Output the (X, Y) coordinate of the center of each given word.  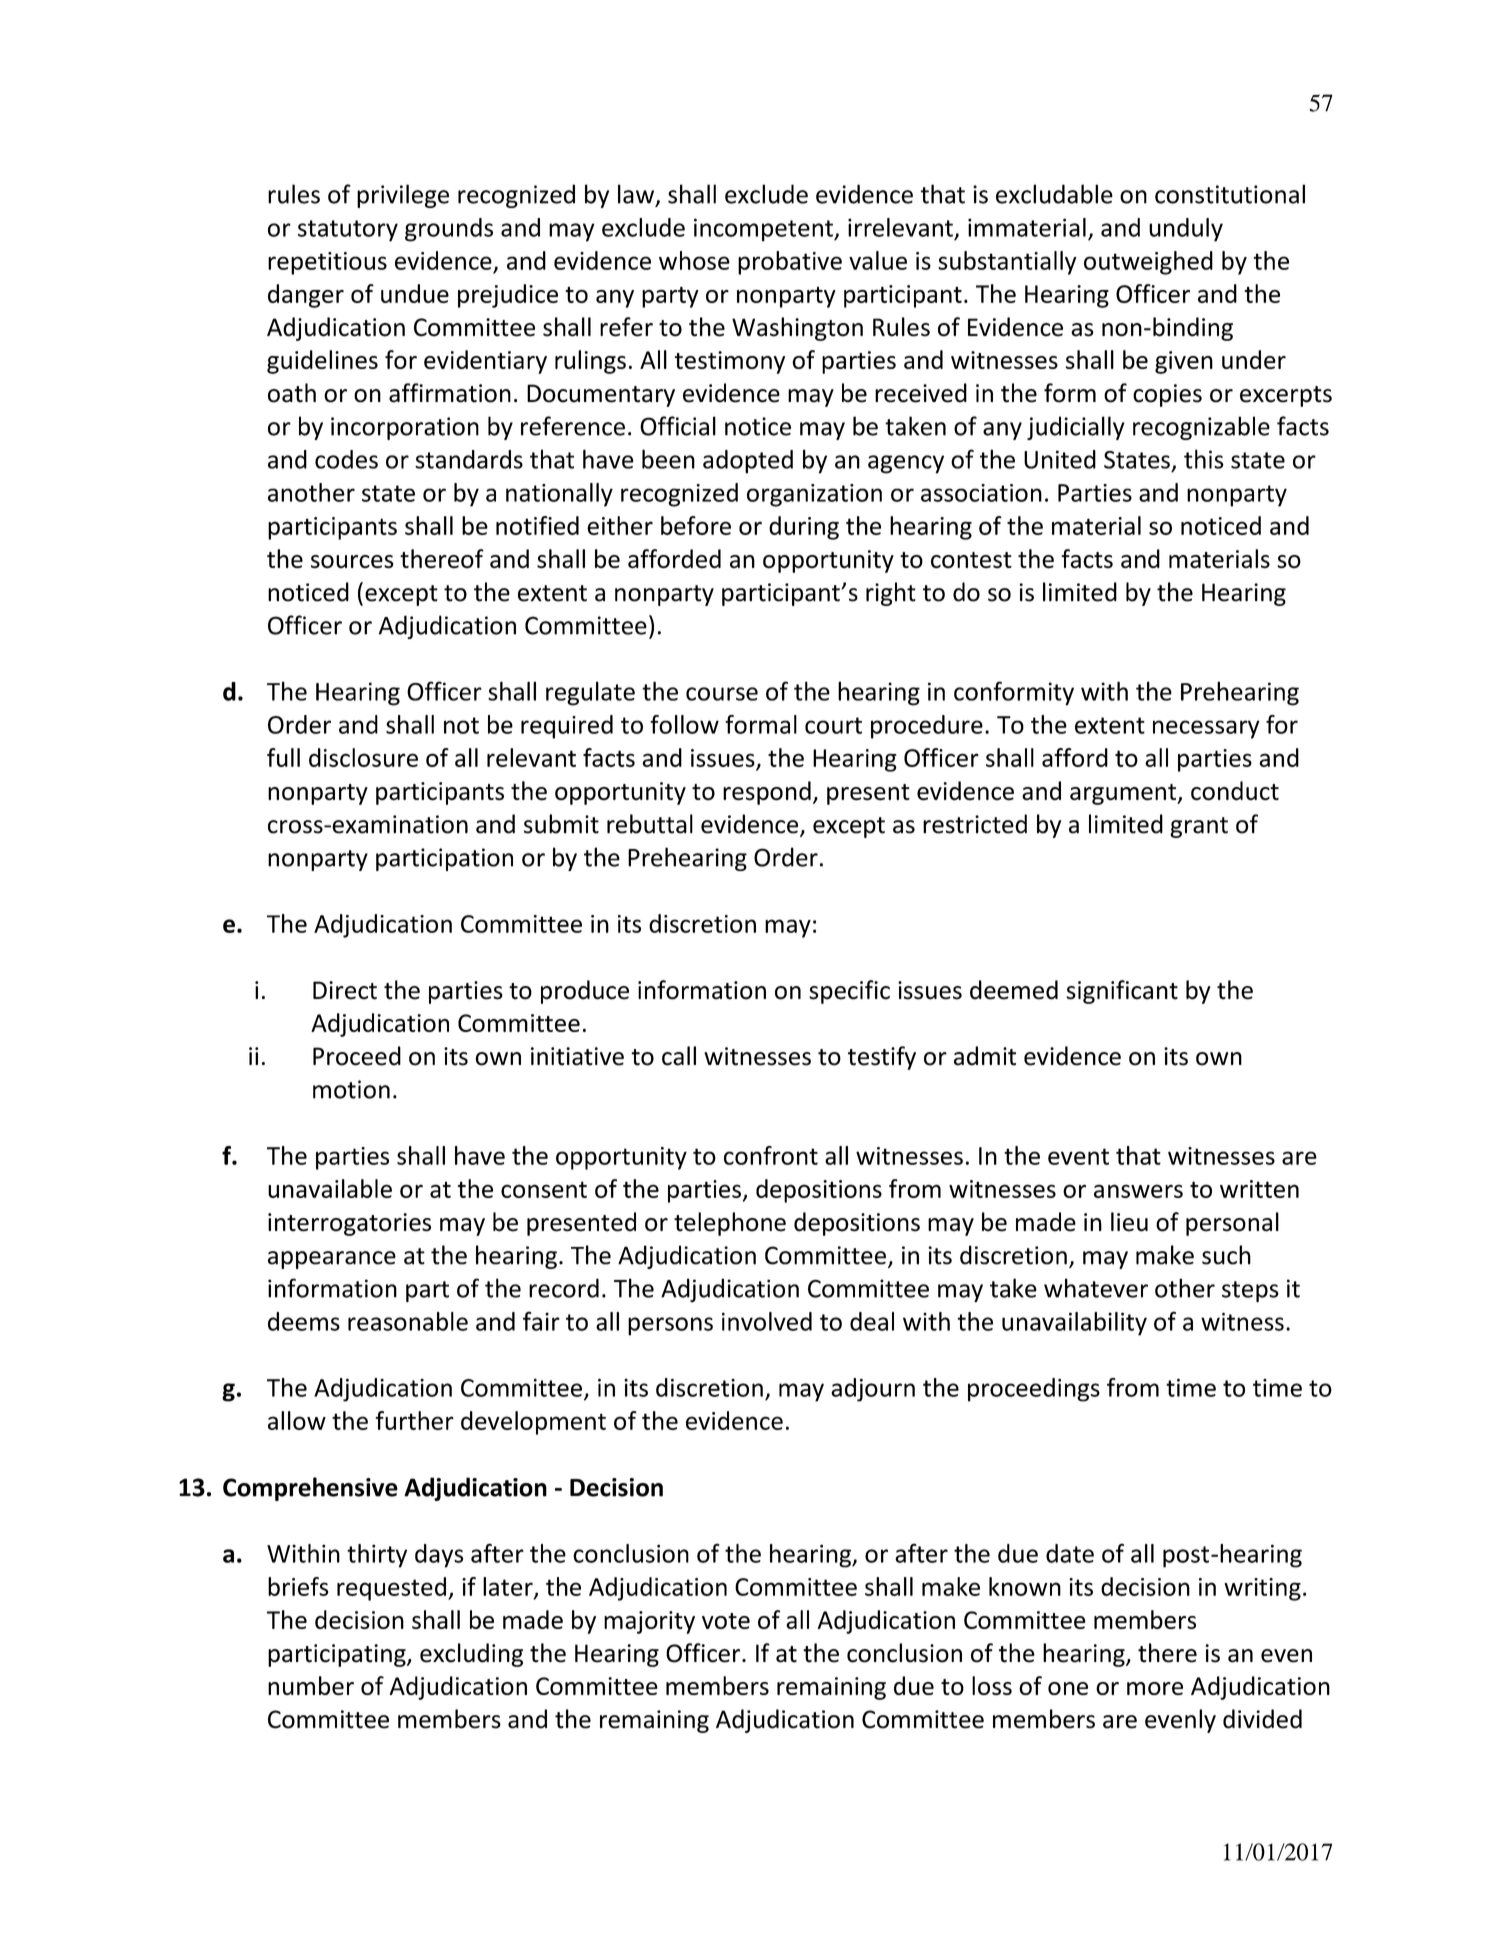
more (1155, 1688)
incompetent (764, 230)
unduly (1186, 230)
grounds (449, 230)
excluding (471, 1655)
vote (726, 1621)
